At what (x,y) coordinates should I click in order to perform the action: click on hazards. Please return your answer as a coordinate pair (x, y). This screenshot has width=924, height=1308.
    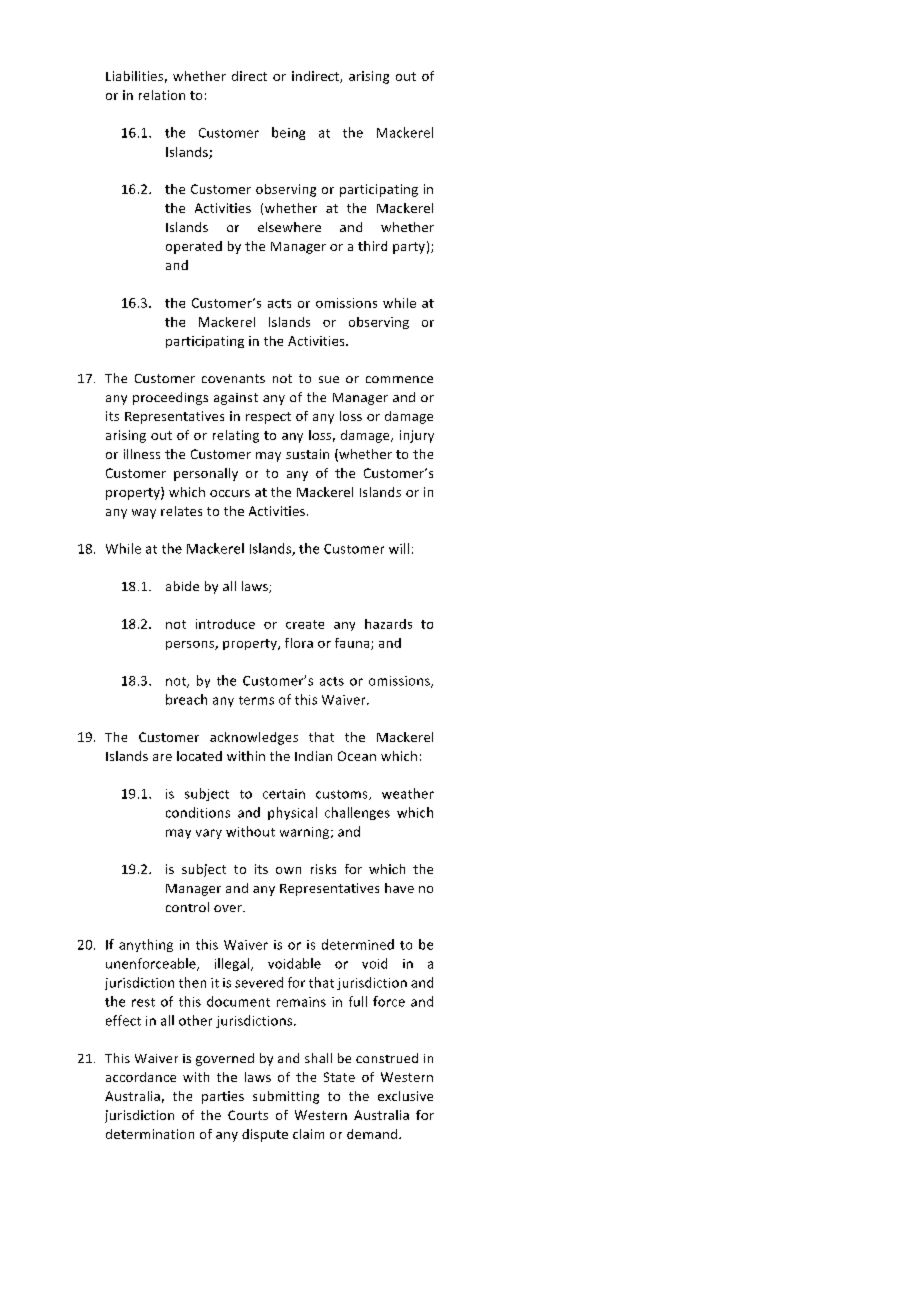
    Looking at the image, I should click on (388, 624).
